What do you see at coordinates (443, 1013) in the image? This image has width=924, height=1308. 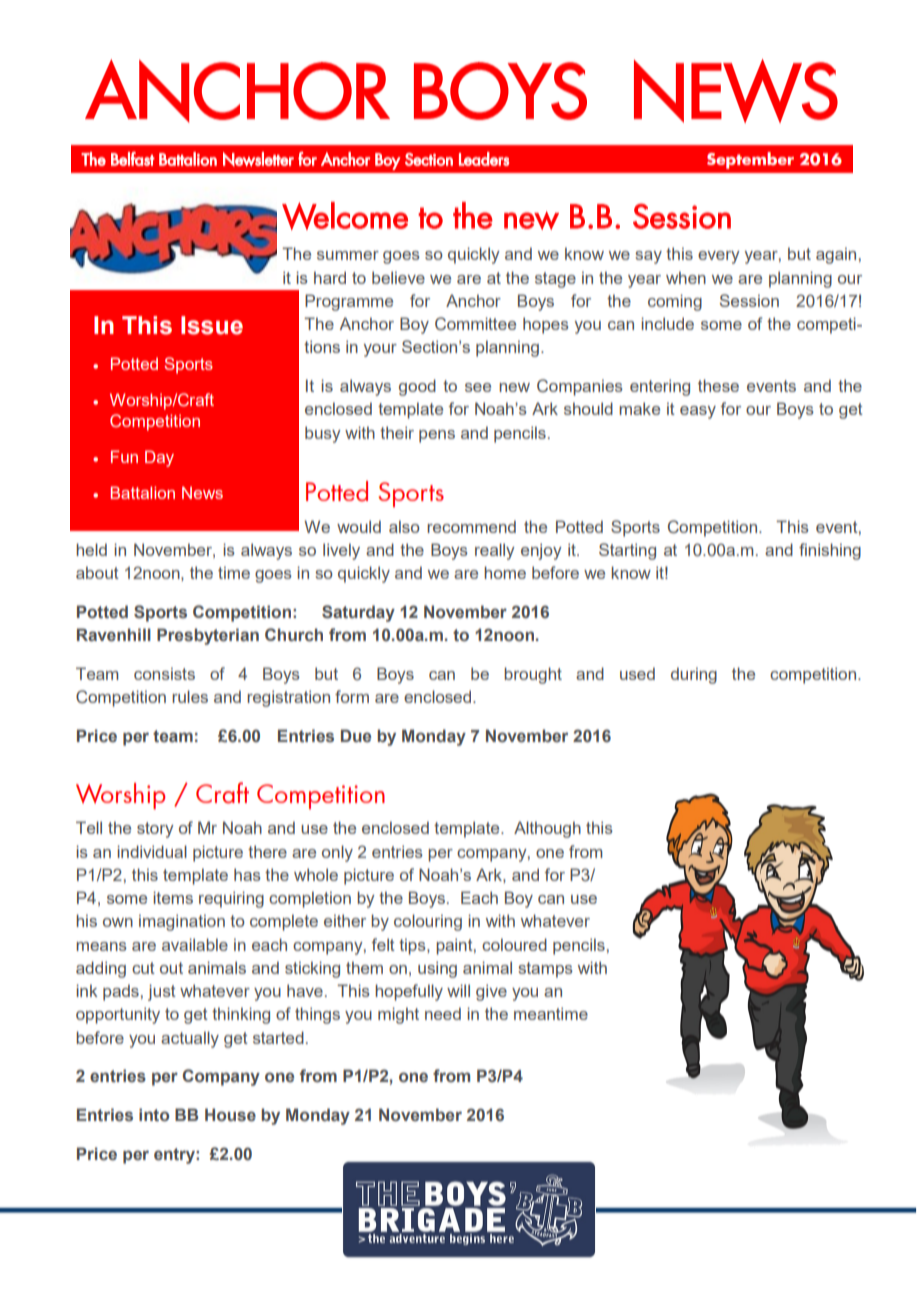 I see `need` at bounding box center [443, 1013].
